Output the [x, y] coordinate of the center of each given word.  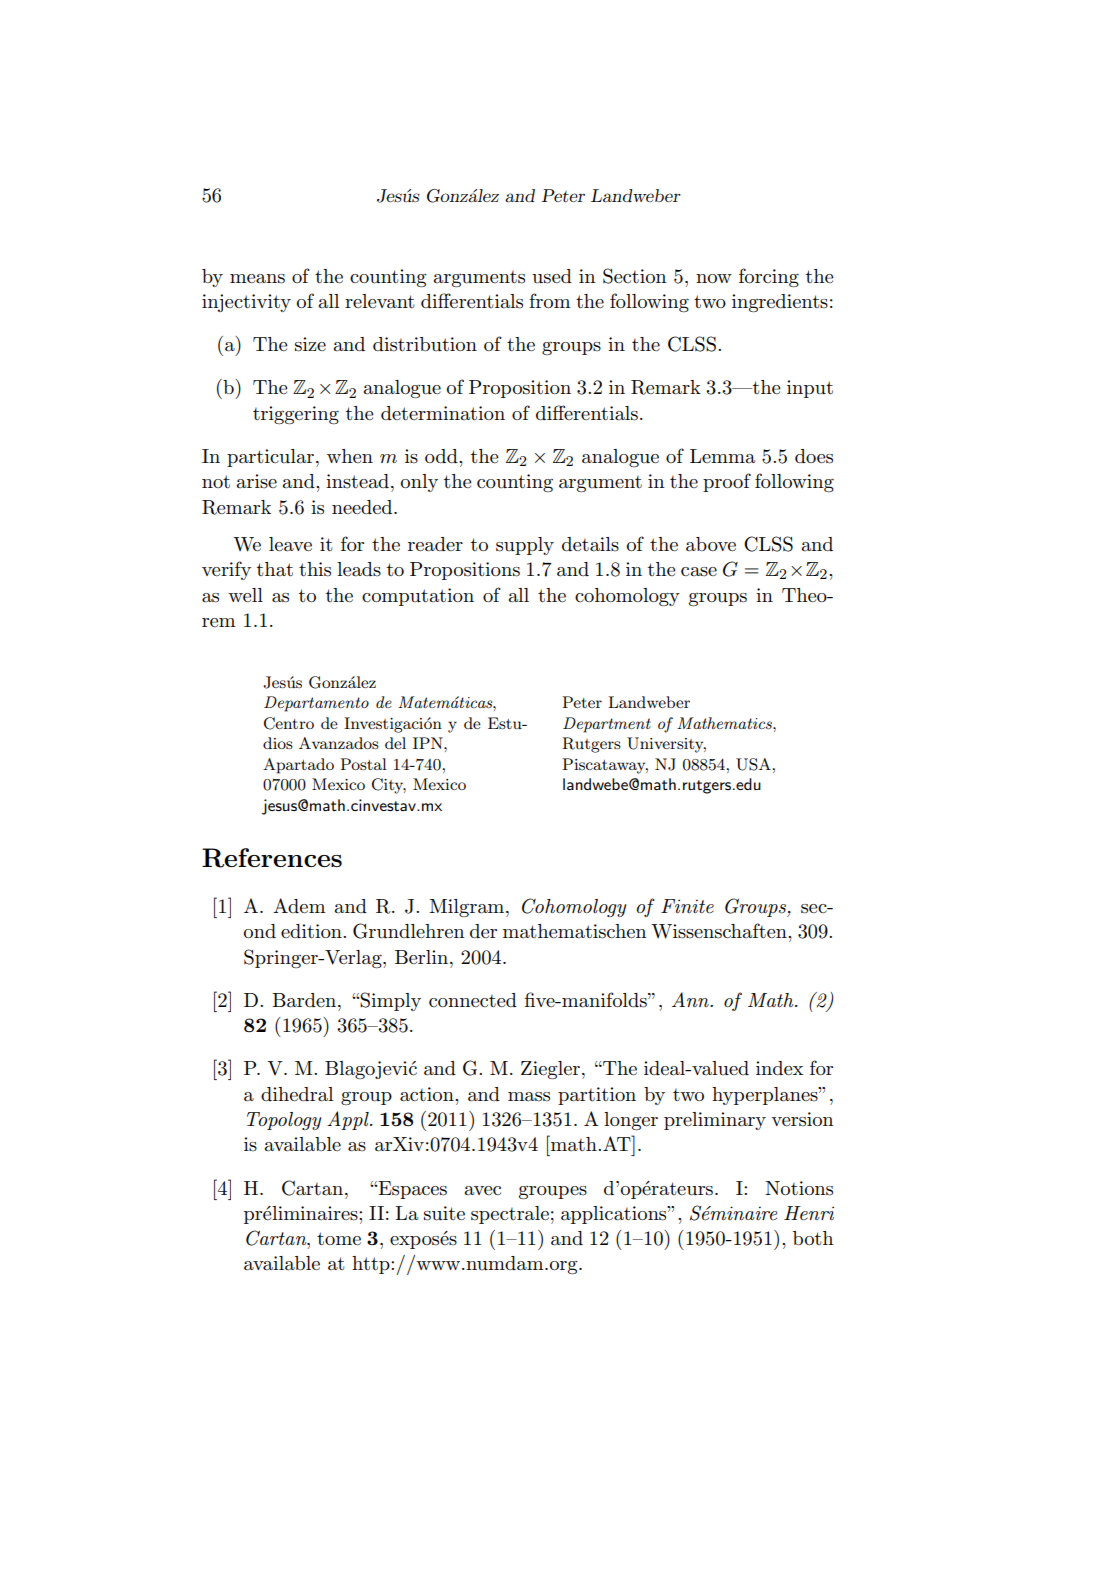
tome [339, 1239]
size [310, 344]
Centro [289, 723]
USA [753, 764]
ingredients [780, 303]
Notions [799, 1188]
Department [607, 725]
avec [483, 1190]
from [550, 300]
